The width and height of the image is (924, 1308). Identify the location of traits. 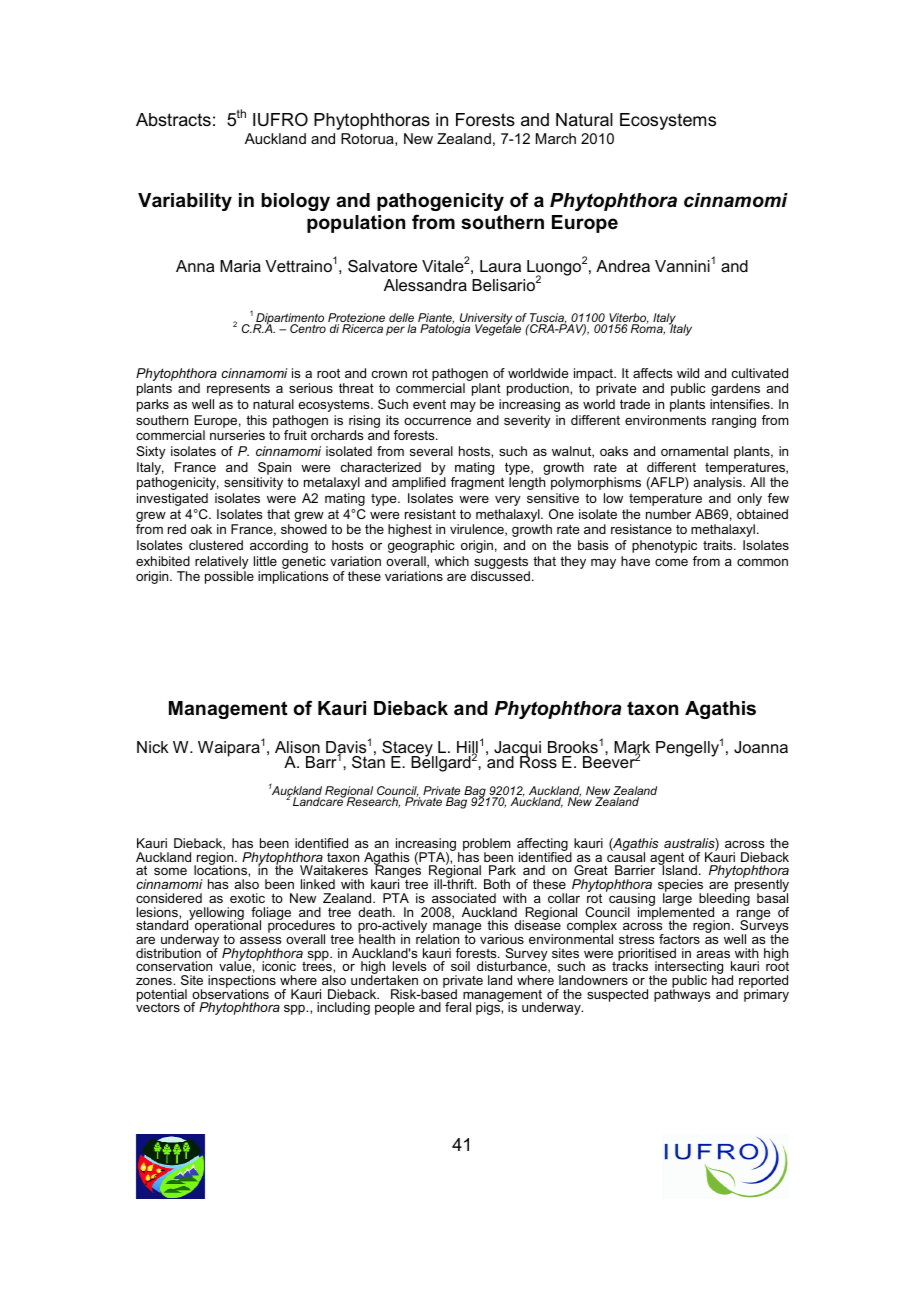
(719, 545).
